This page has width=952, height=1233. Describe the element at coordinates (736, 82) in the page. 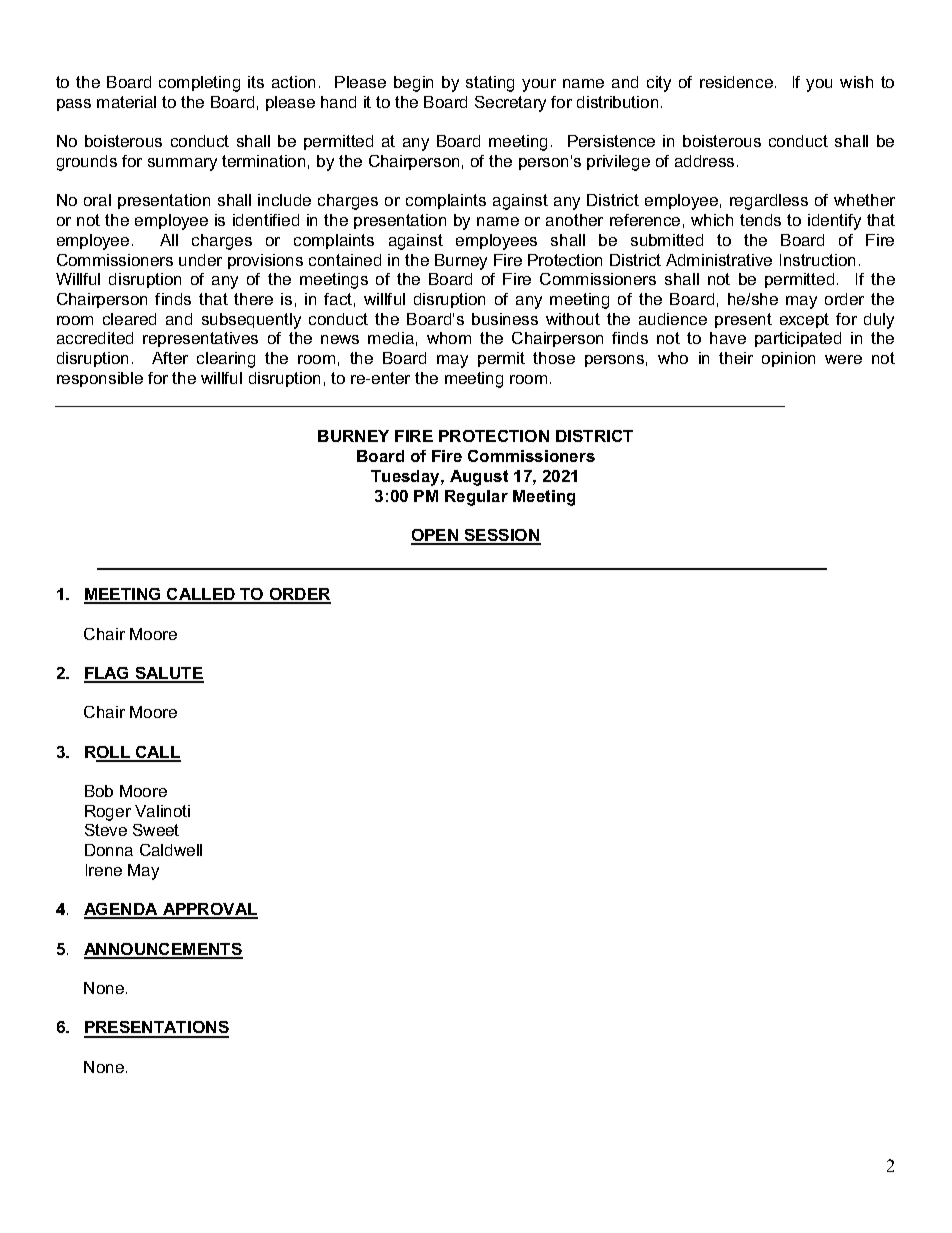

I see `residence` at that location.
